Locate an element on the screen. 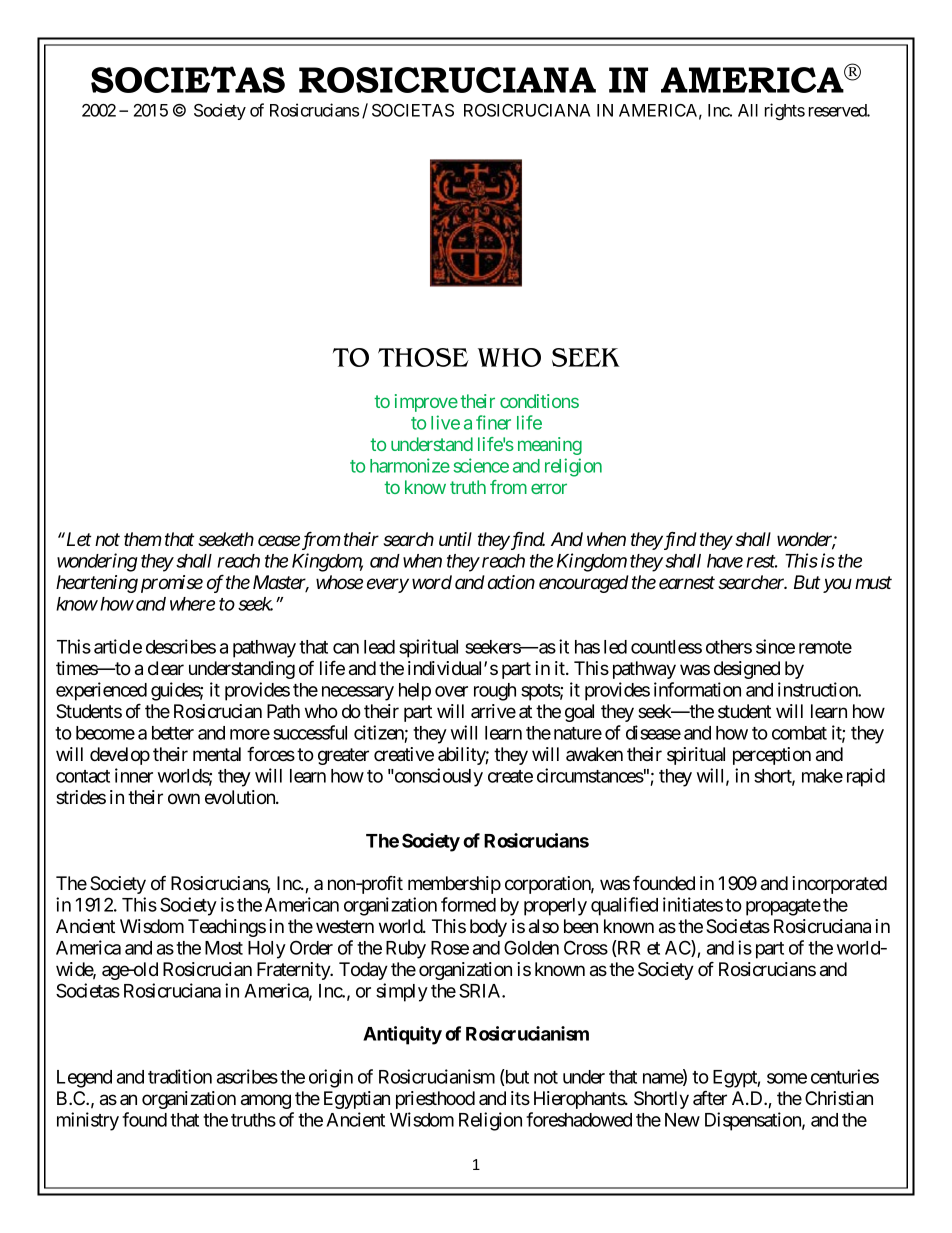 Image resolution: width=952 pixels, height=1233 pixels. finer is located at coordinates (493, 422).
